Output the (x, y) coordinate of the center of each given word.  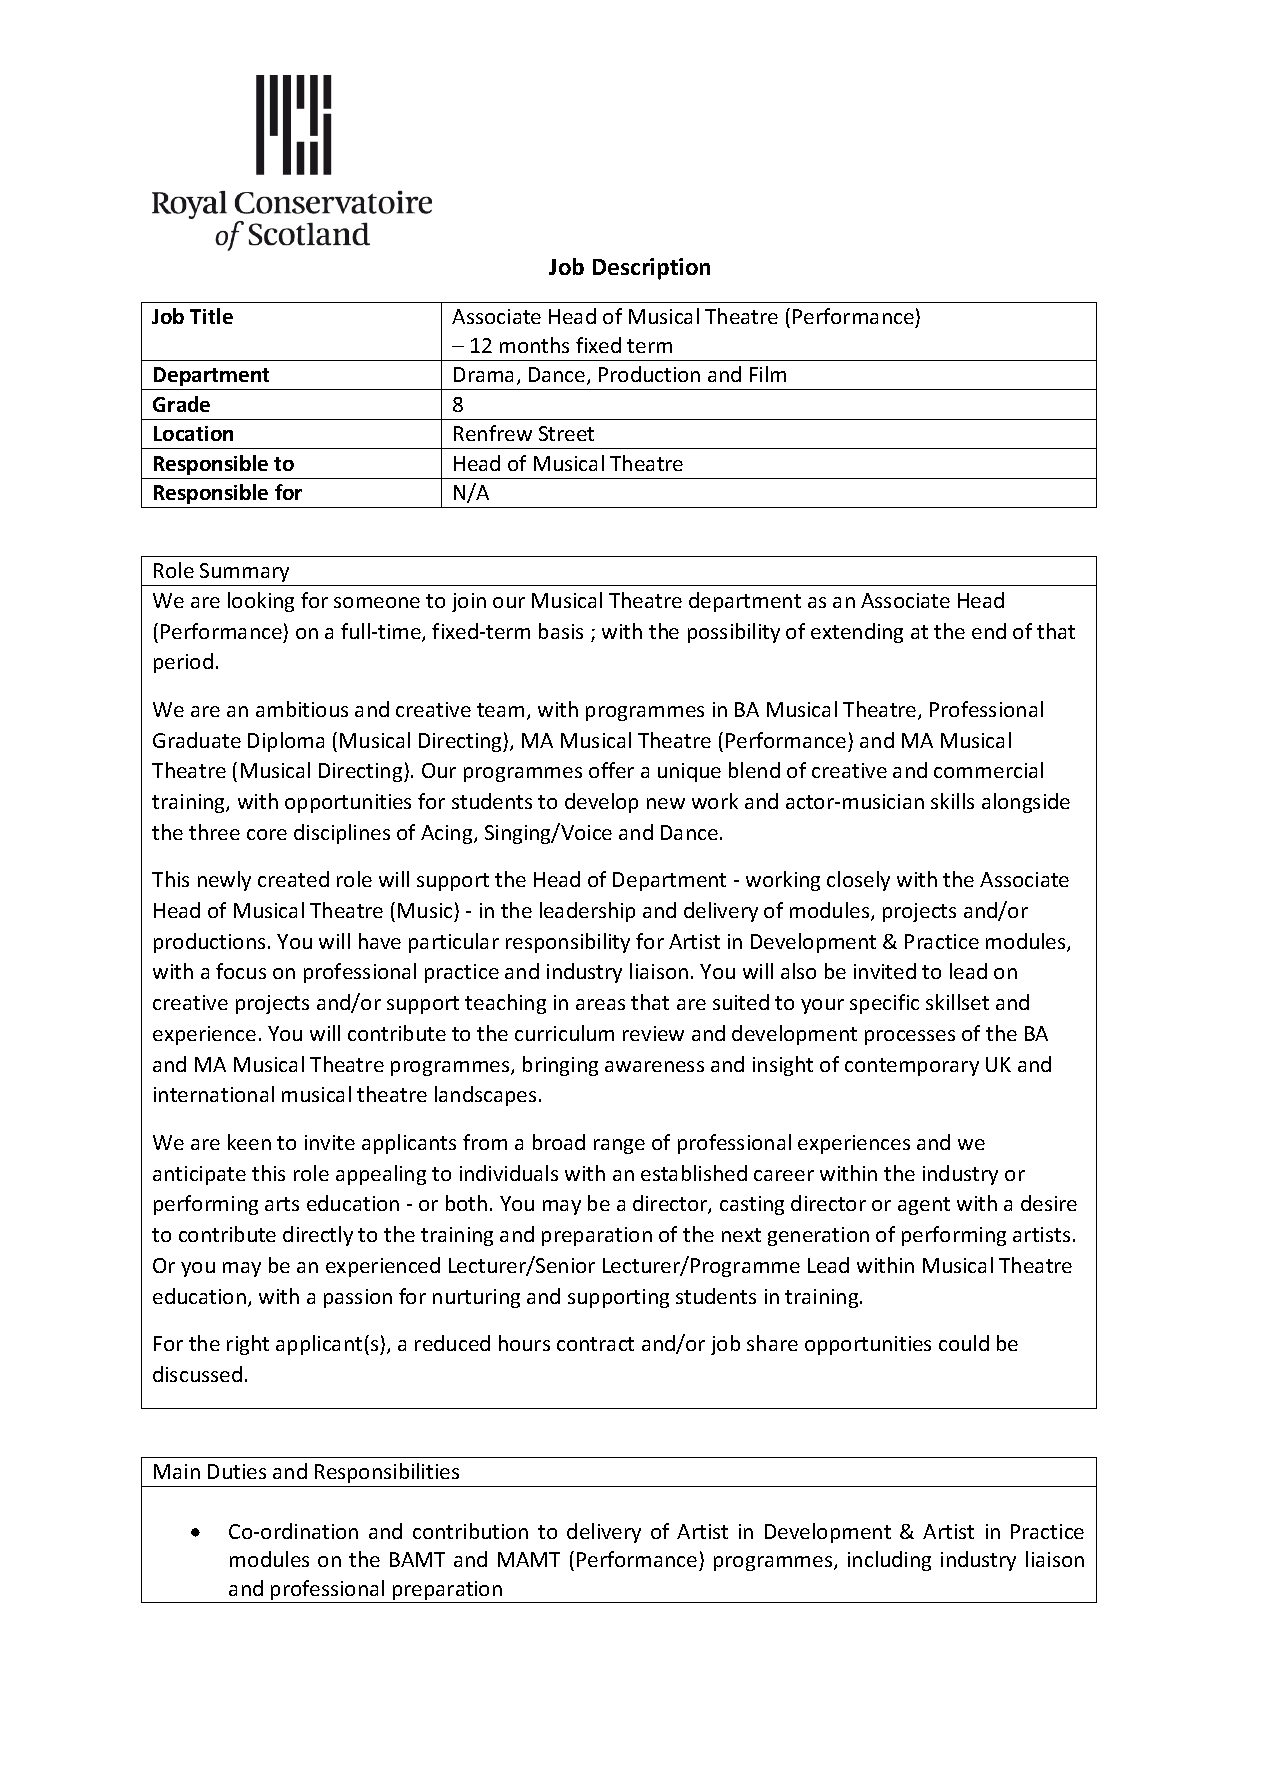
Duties (237, 1471)
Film (768, 374)
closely (858, 881)
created (293, 879)
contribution (470, 1531)
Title (211, 316)
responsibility (568, 943)
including (889, 1561)
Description (651, 269)
